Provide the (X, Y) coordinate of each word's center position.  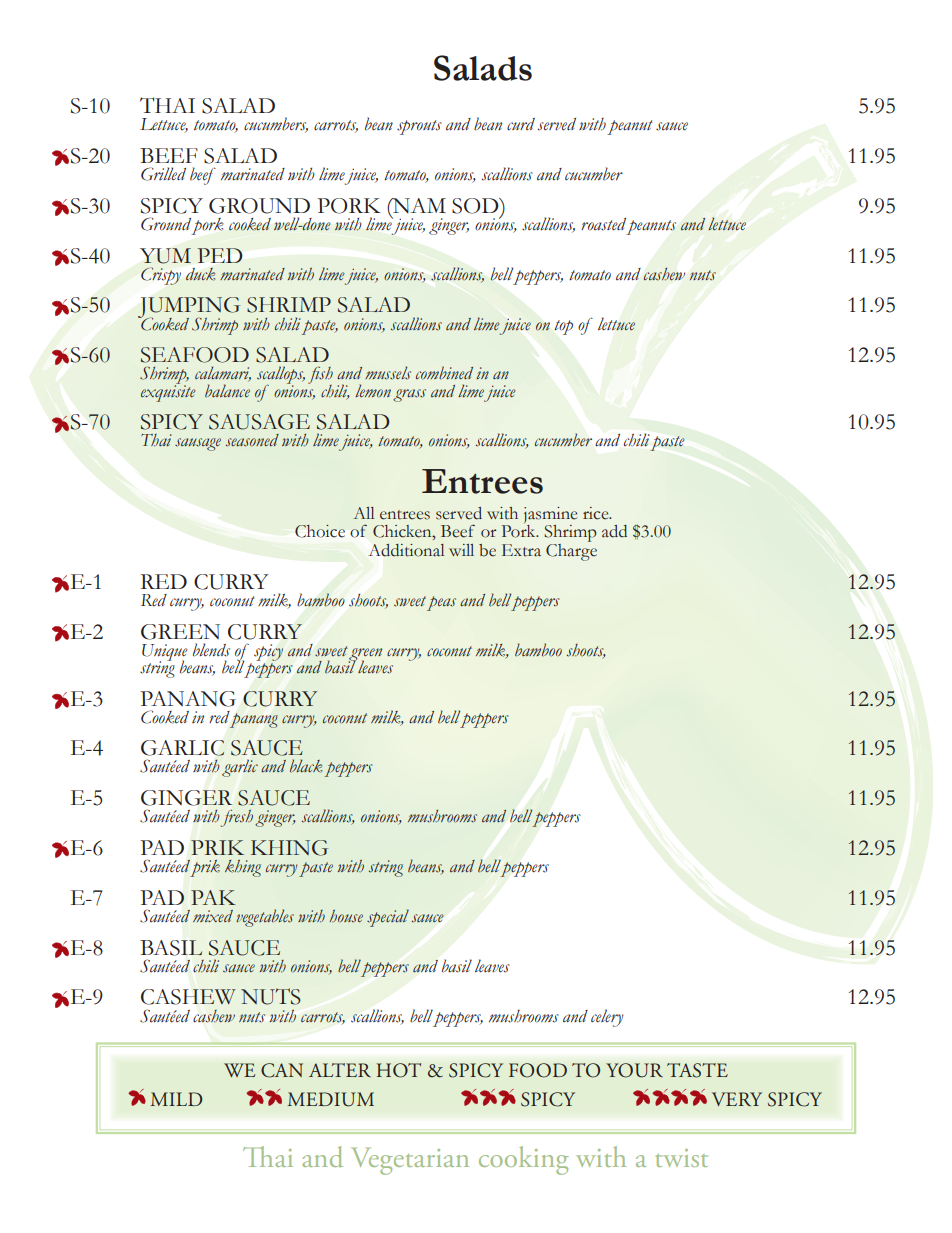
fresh (237, 818)
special (388, 918)
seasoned (252, 440)
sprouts (419, 127)
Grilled (163, 174)
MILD (176, 1099)
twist (682, 1158)
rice (597, 513)
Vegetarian (410, 1161)
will (461, 550)
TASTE (697, 1070)
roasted (603, 224)
